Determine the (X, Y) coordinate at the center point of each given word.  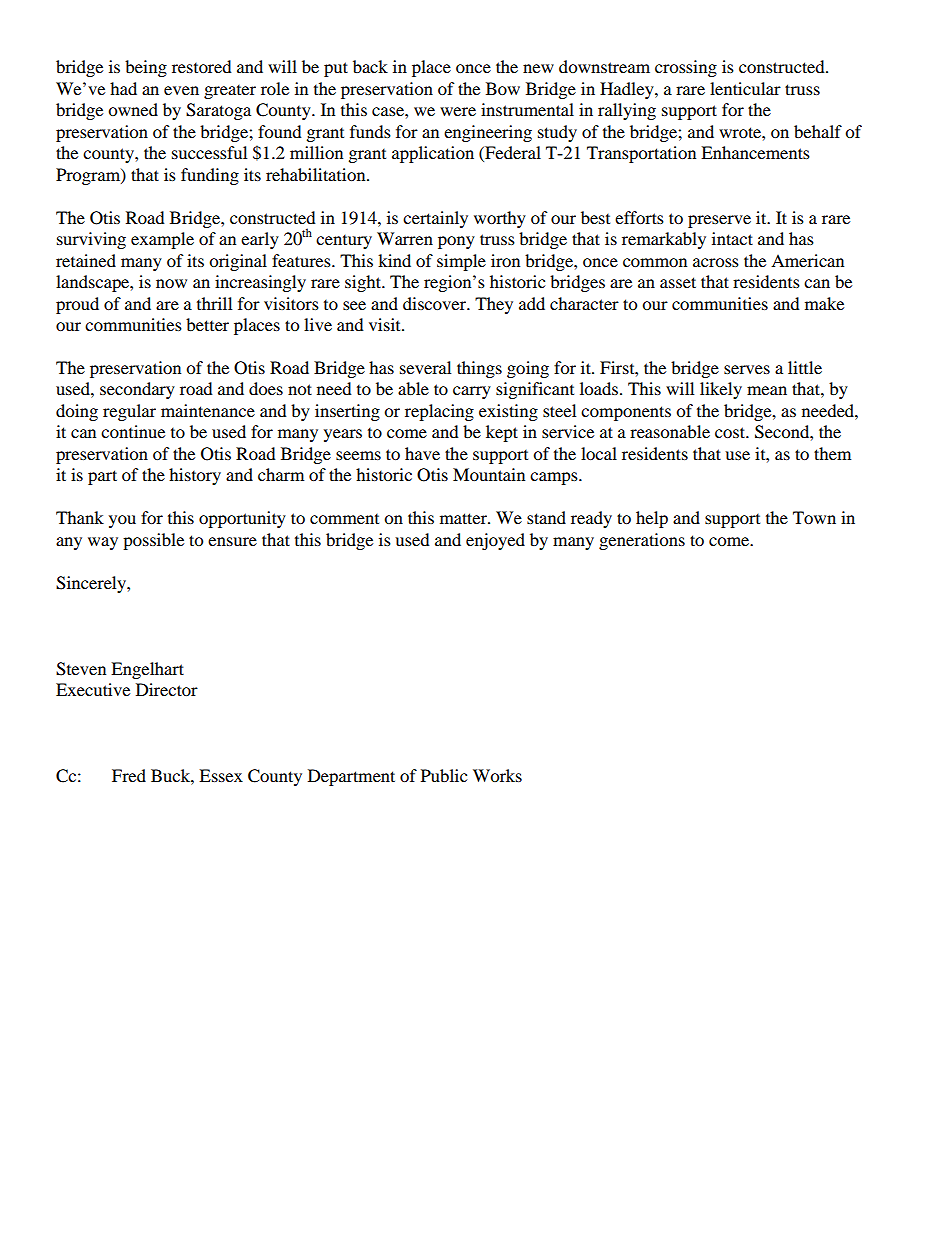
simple (461, 262)
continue (133, 431)
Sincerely (92, 584)
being (146, 68)
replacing (439, 412)
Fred (129, 775)
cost (731, 432)
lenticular (745, 88)
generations (642, 541)
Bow (503, 88)
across (716, 262)
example (162, 240)
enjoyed (495, 541)
